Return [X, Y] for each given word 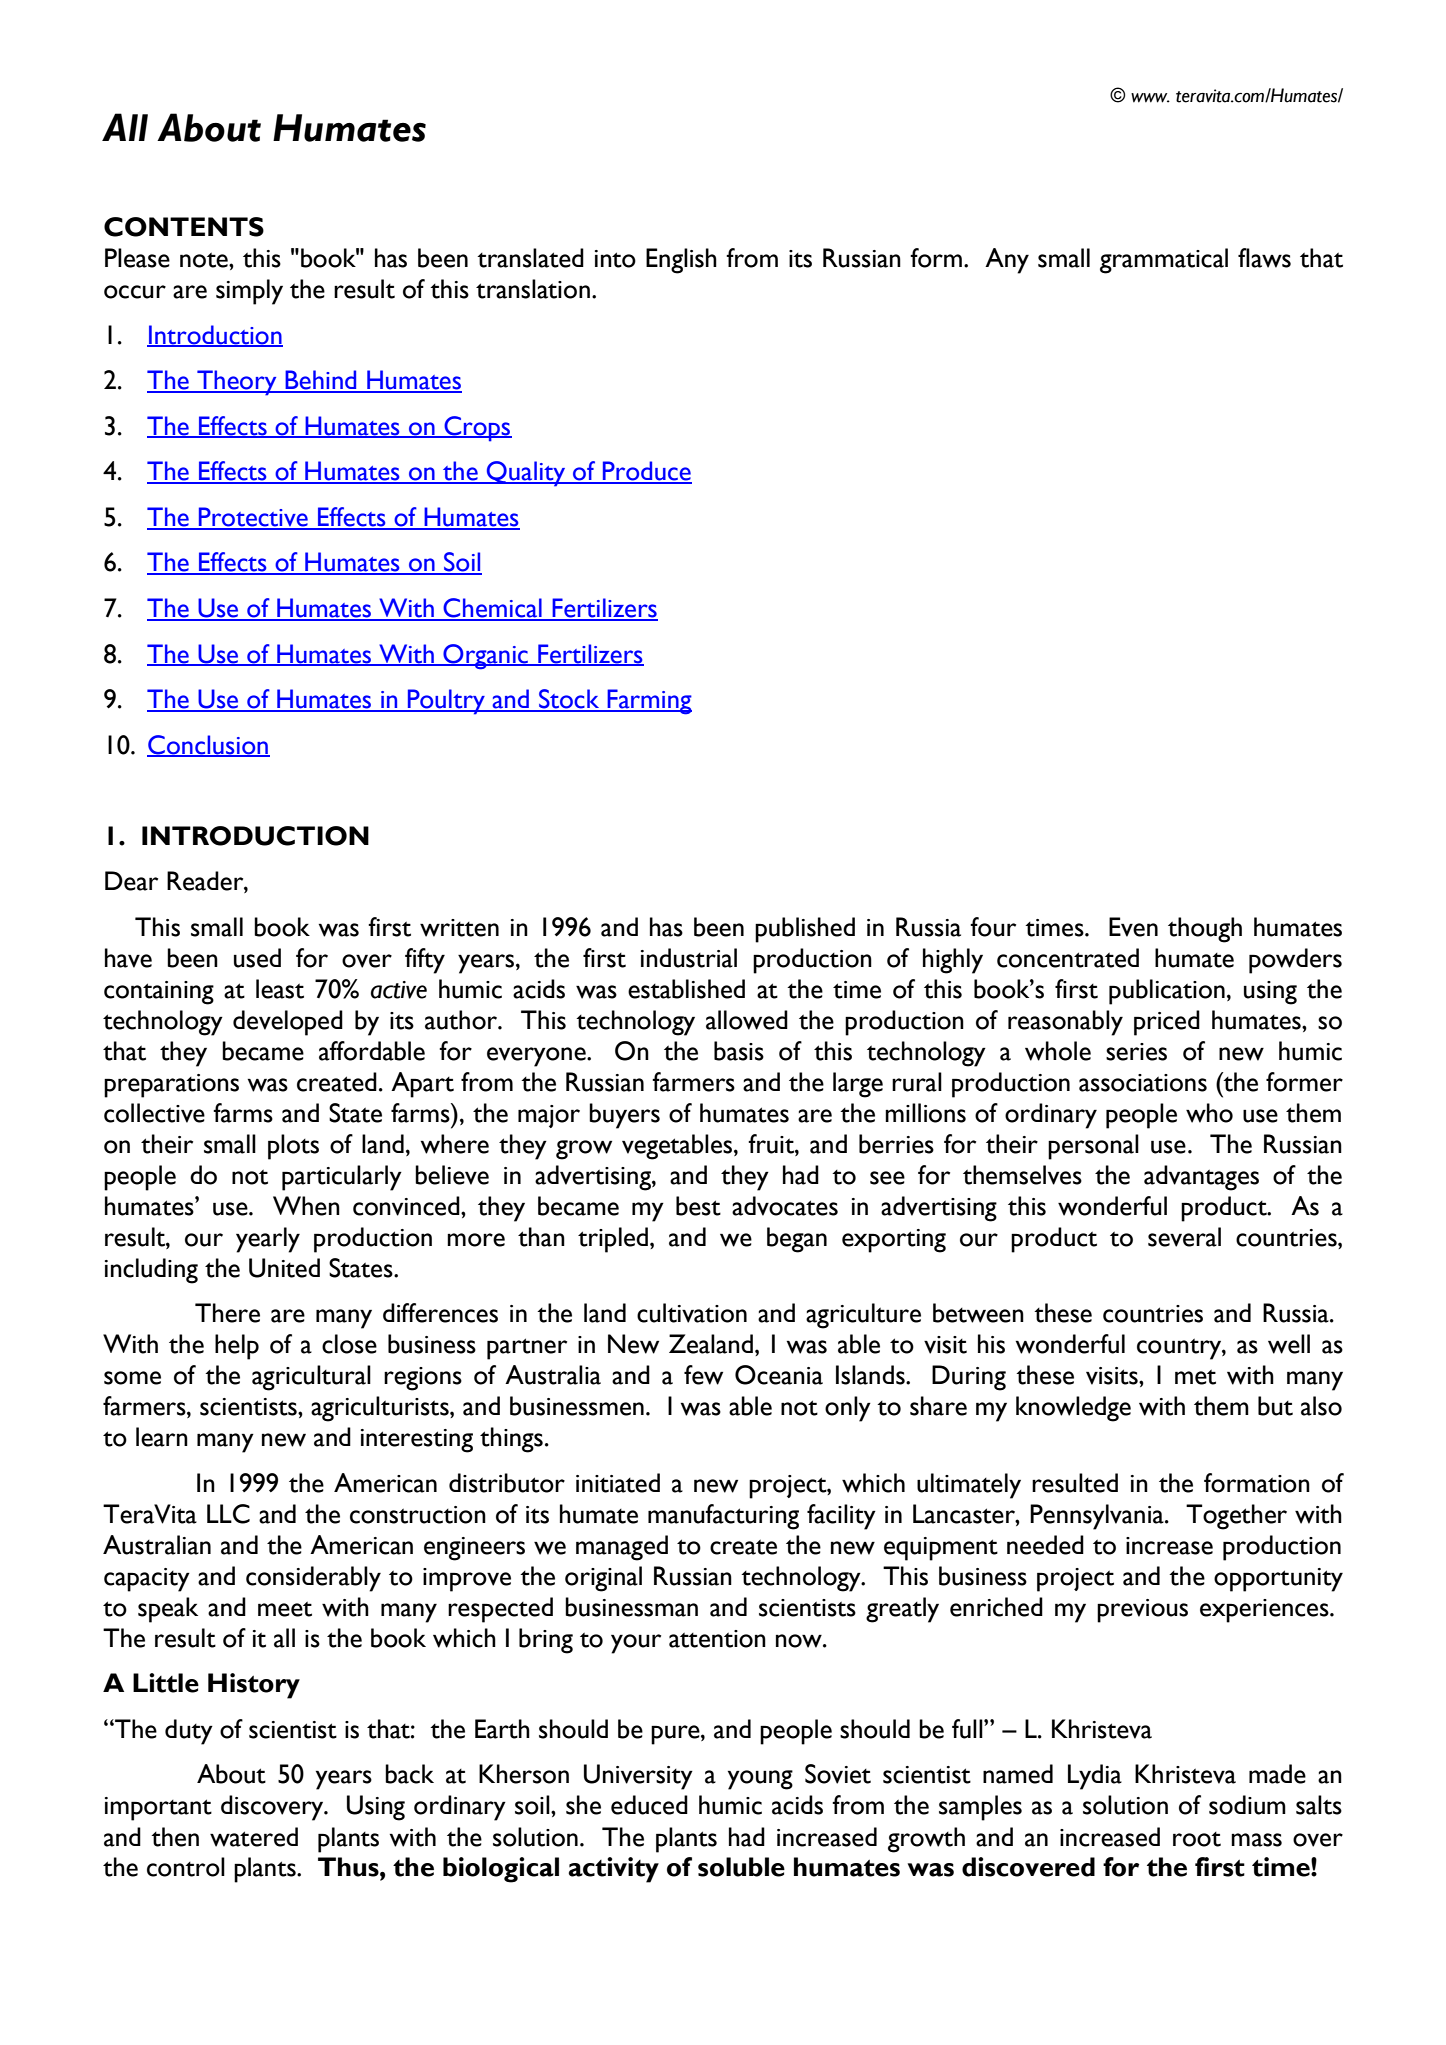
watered [254, 1837]
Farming [648, 702]
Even [1133, 927]
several [1184, 1237]
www [1150, 98]
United [284, 1268]
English [681, 261]
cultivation [692, 1313]
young [760, 1780]
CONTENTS [184, 227]
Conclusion [208, 745]
